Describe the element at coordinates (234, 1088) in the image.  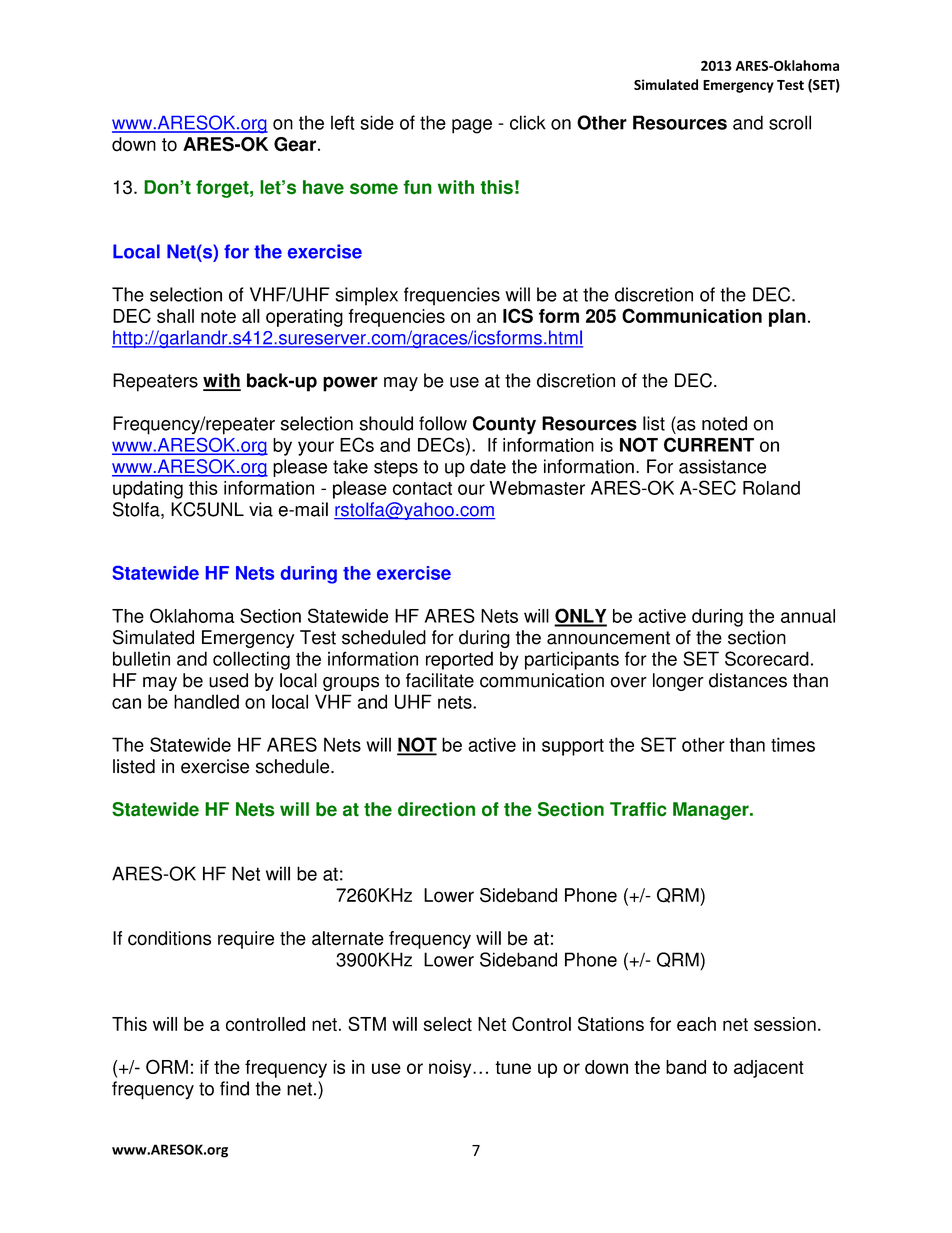
I see `find` at that location.
